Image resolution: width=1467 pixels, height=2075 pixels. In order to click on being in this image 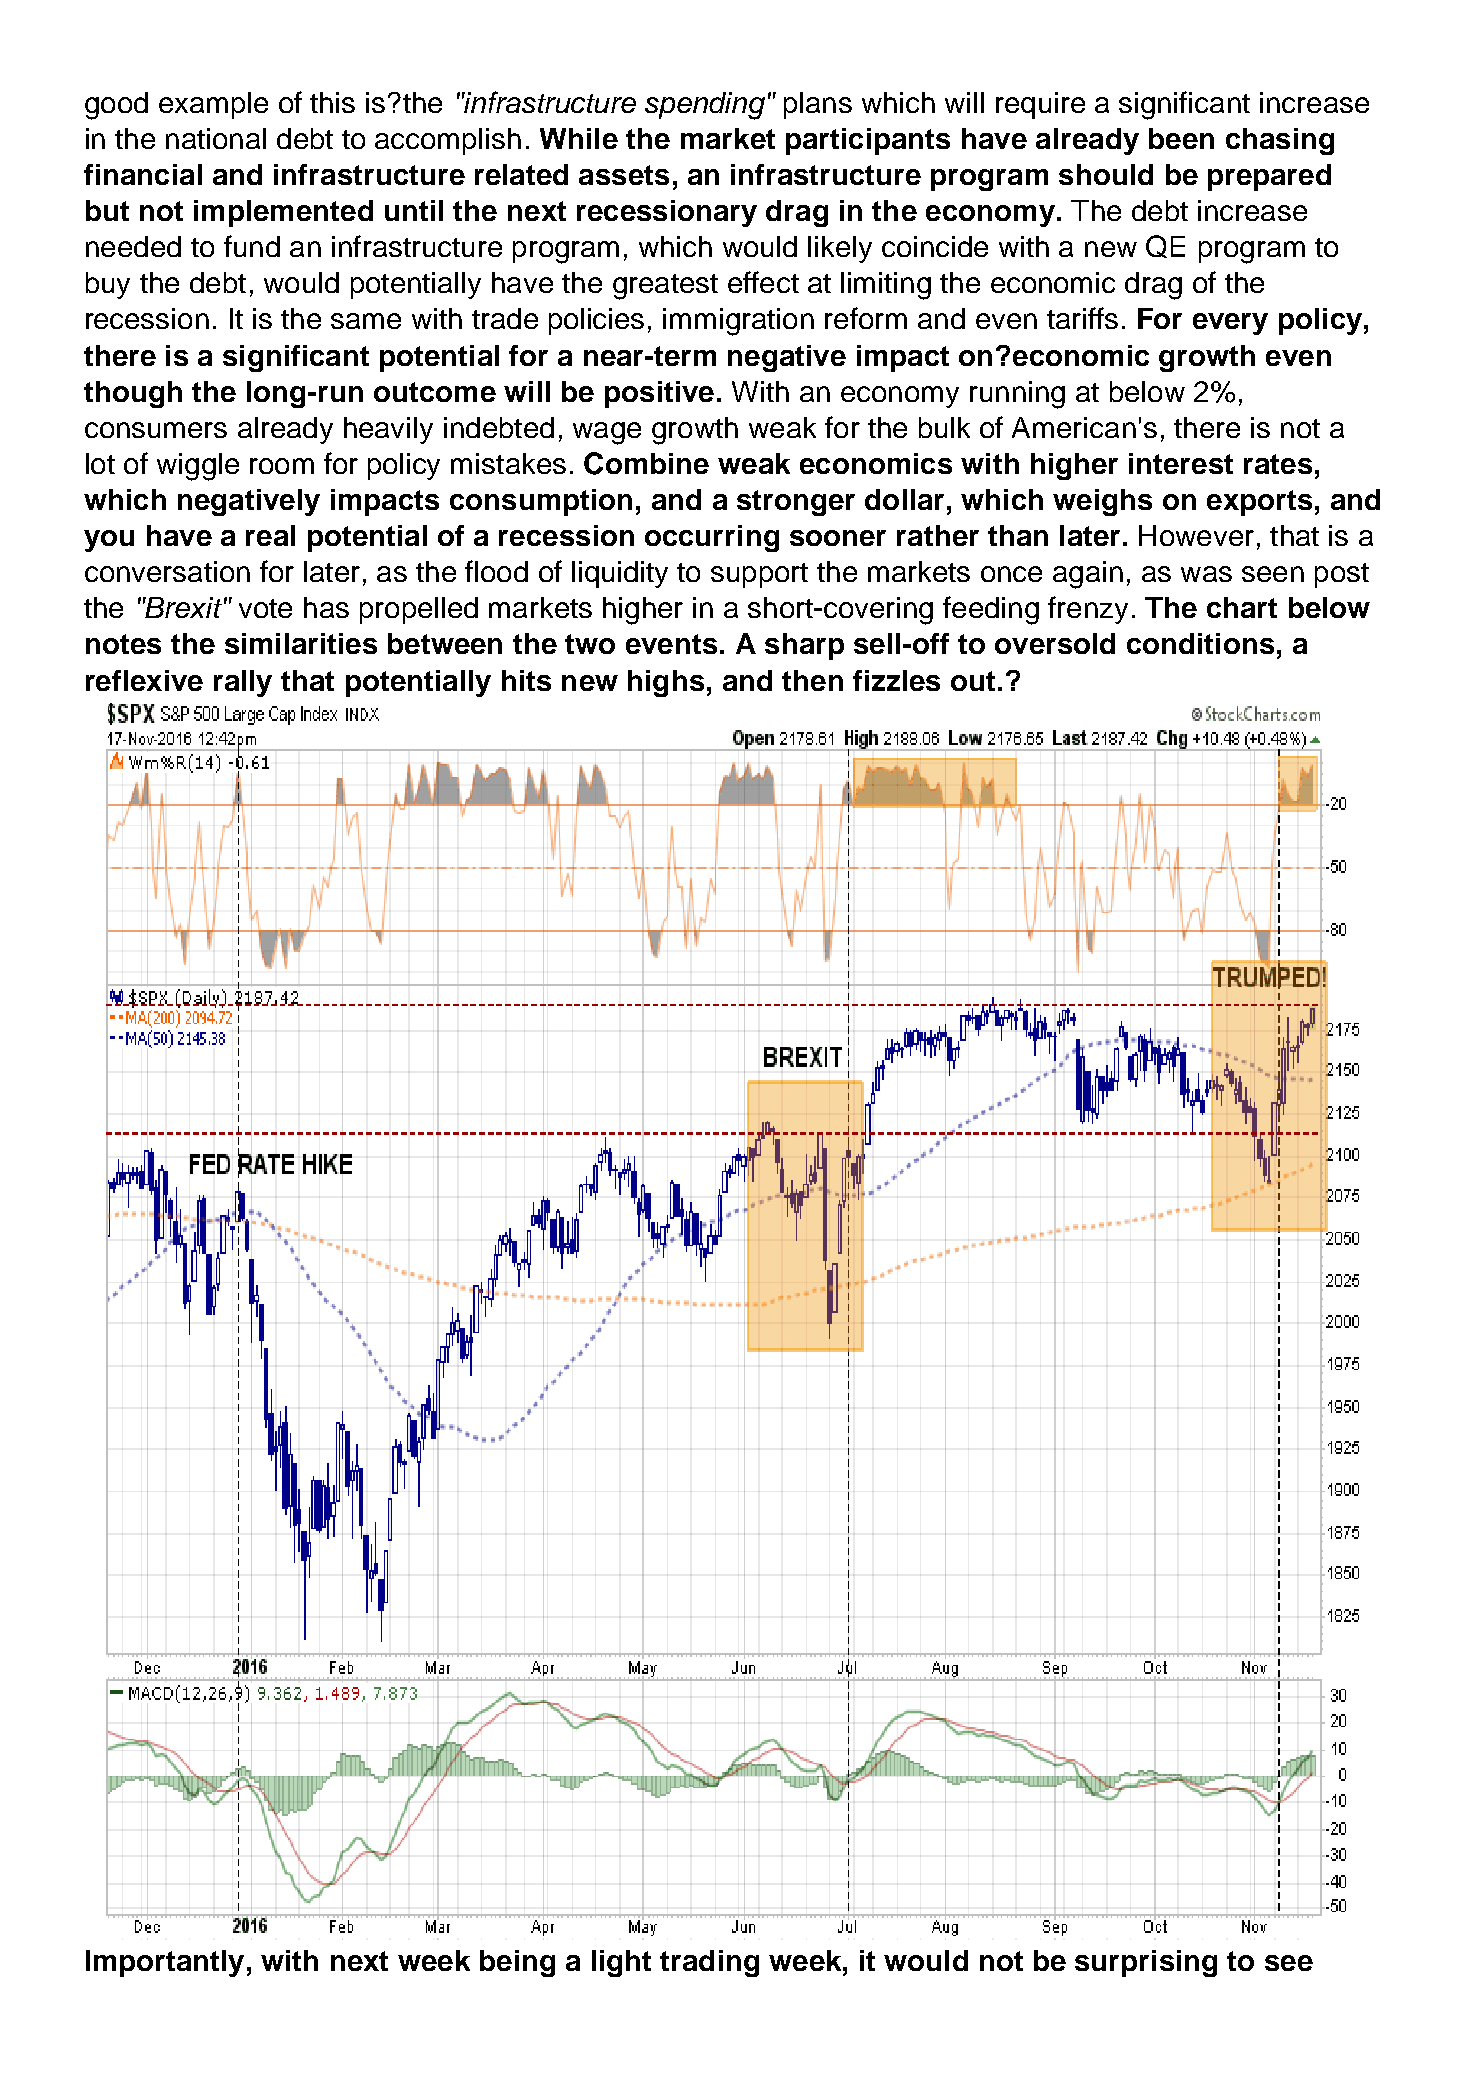, I will do `click(517, 1963)`.
